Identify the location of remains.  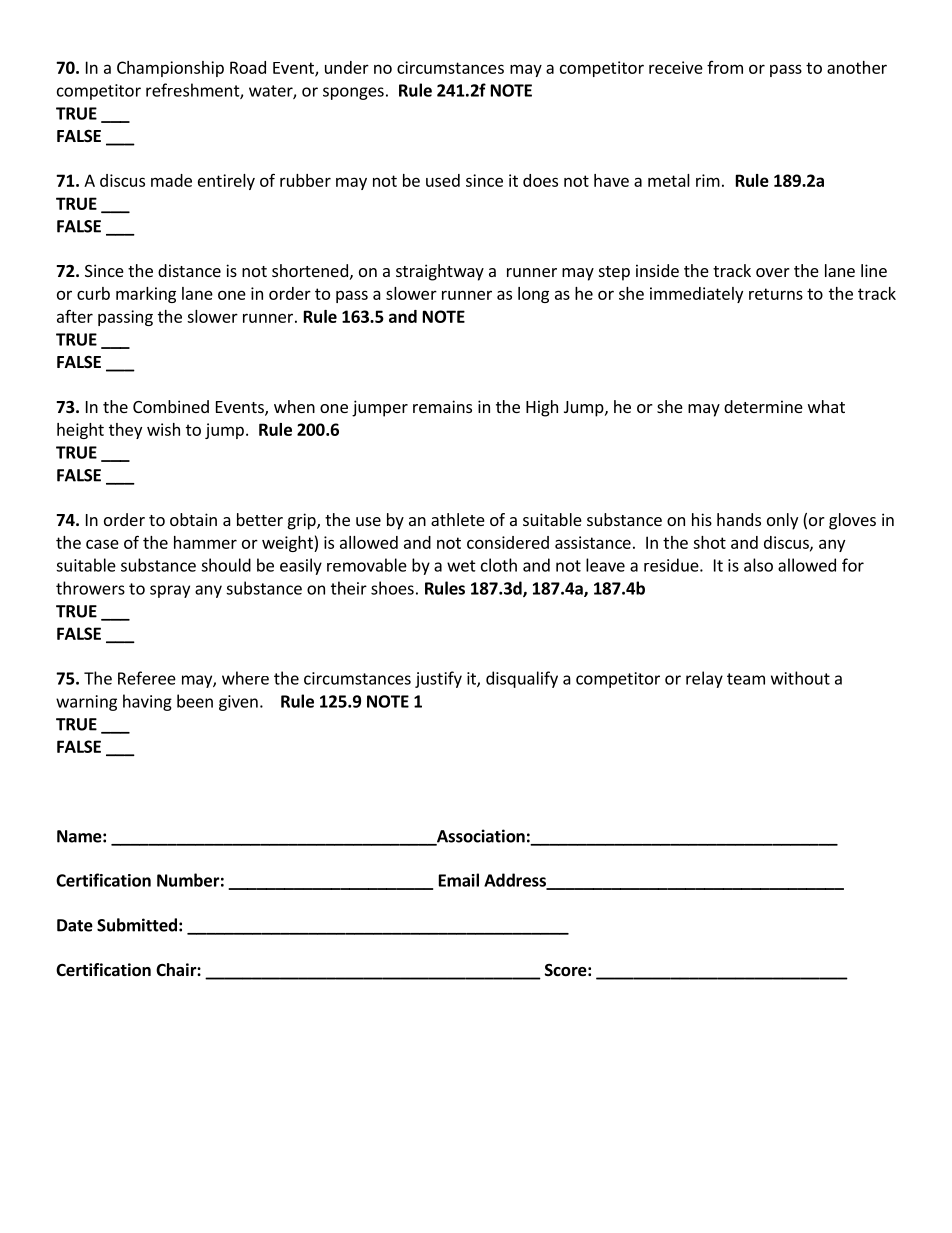
(442, 406).
